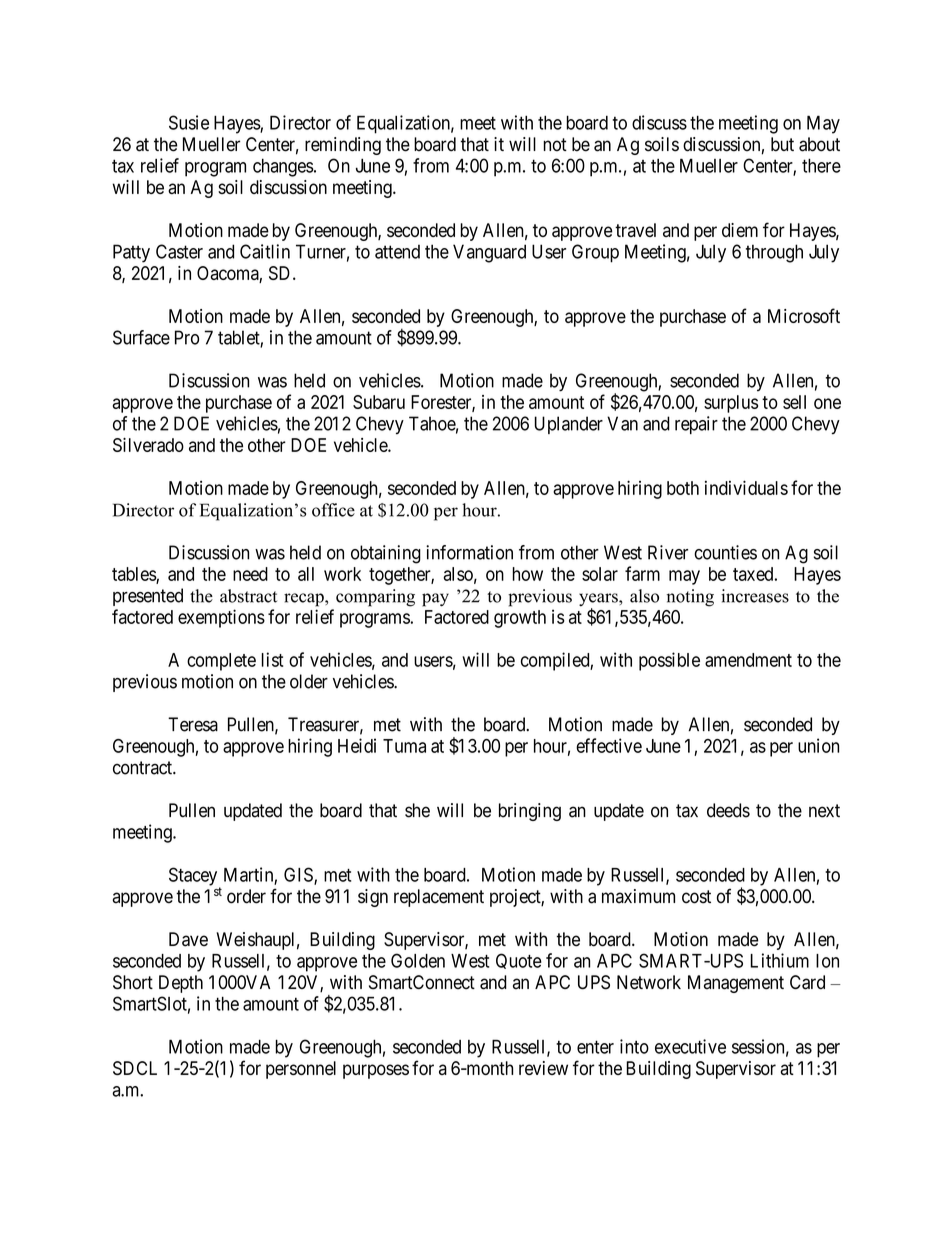 This screenshot has height=1233, width=952. Describe the element at coordinates (818, 745) in the screenshot. I see `union` at that location.
